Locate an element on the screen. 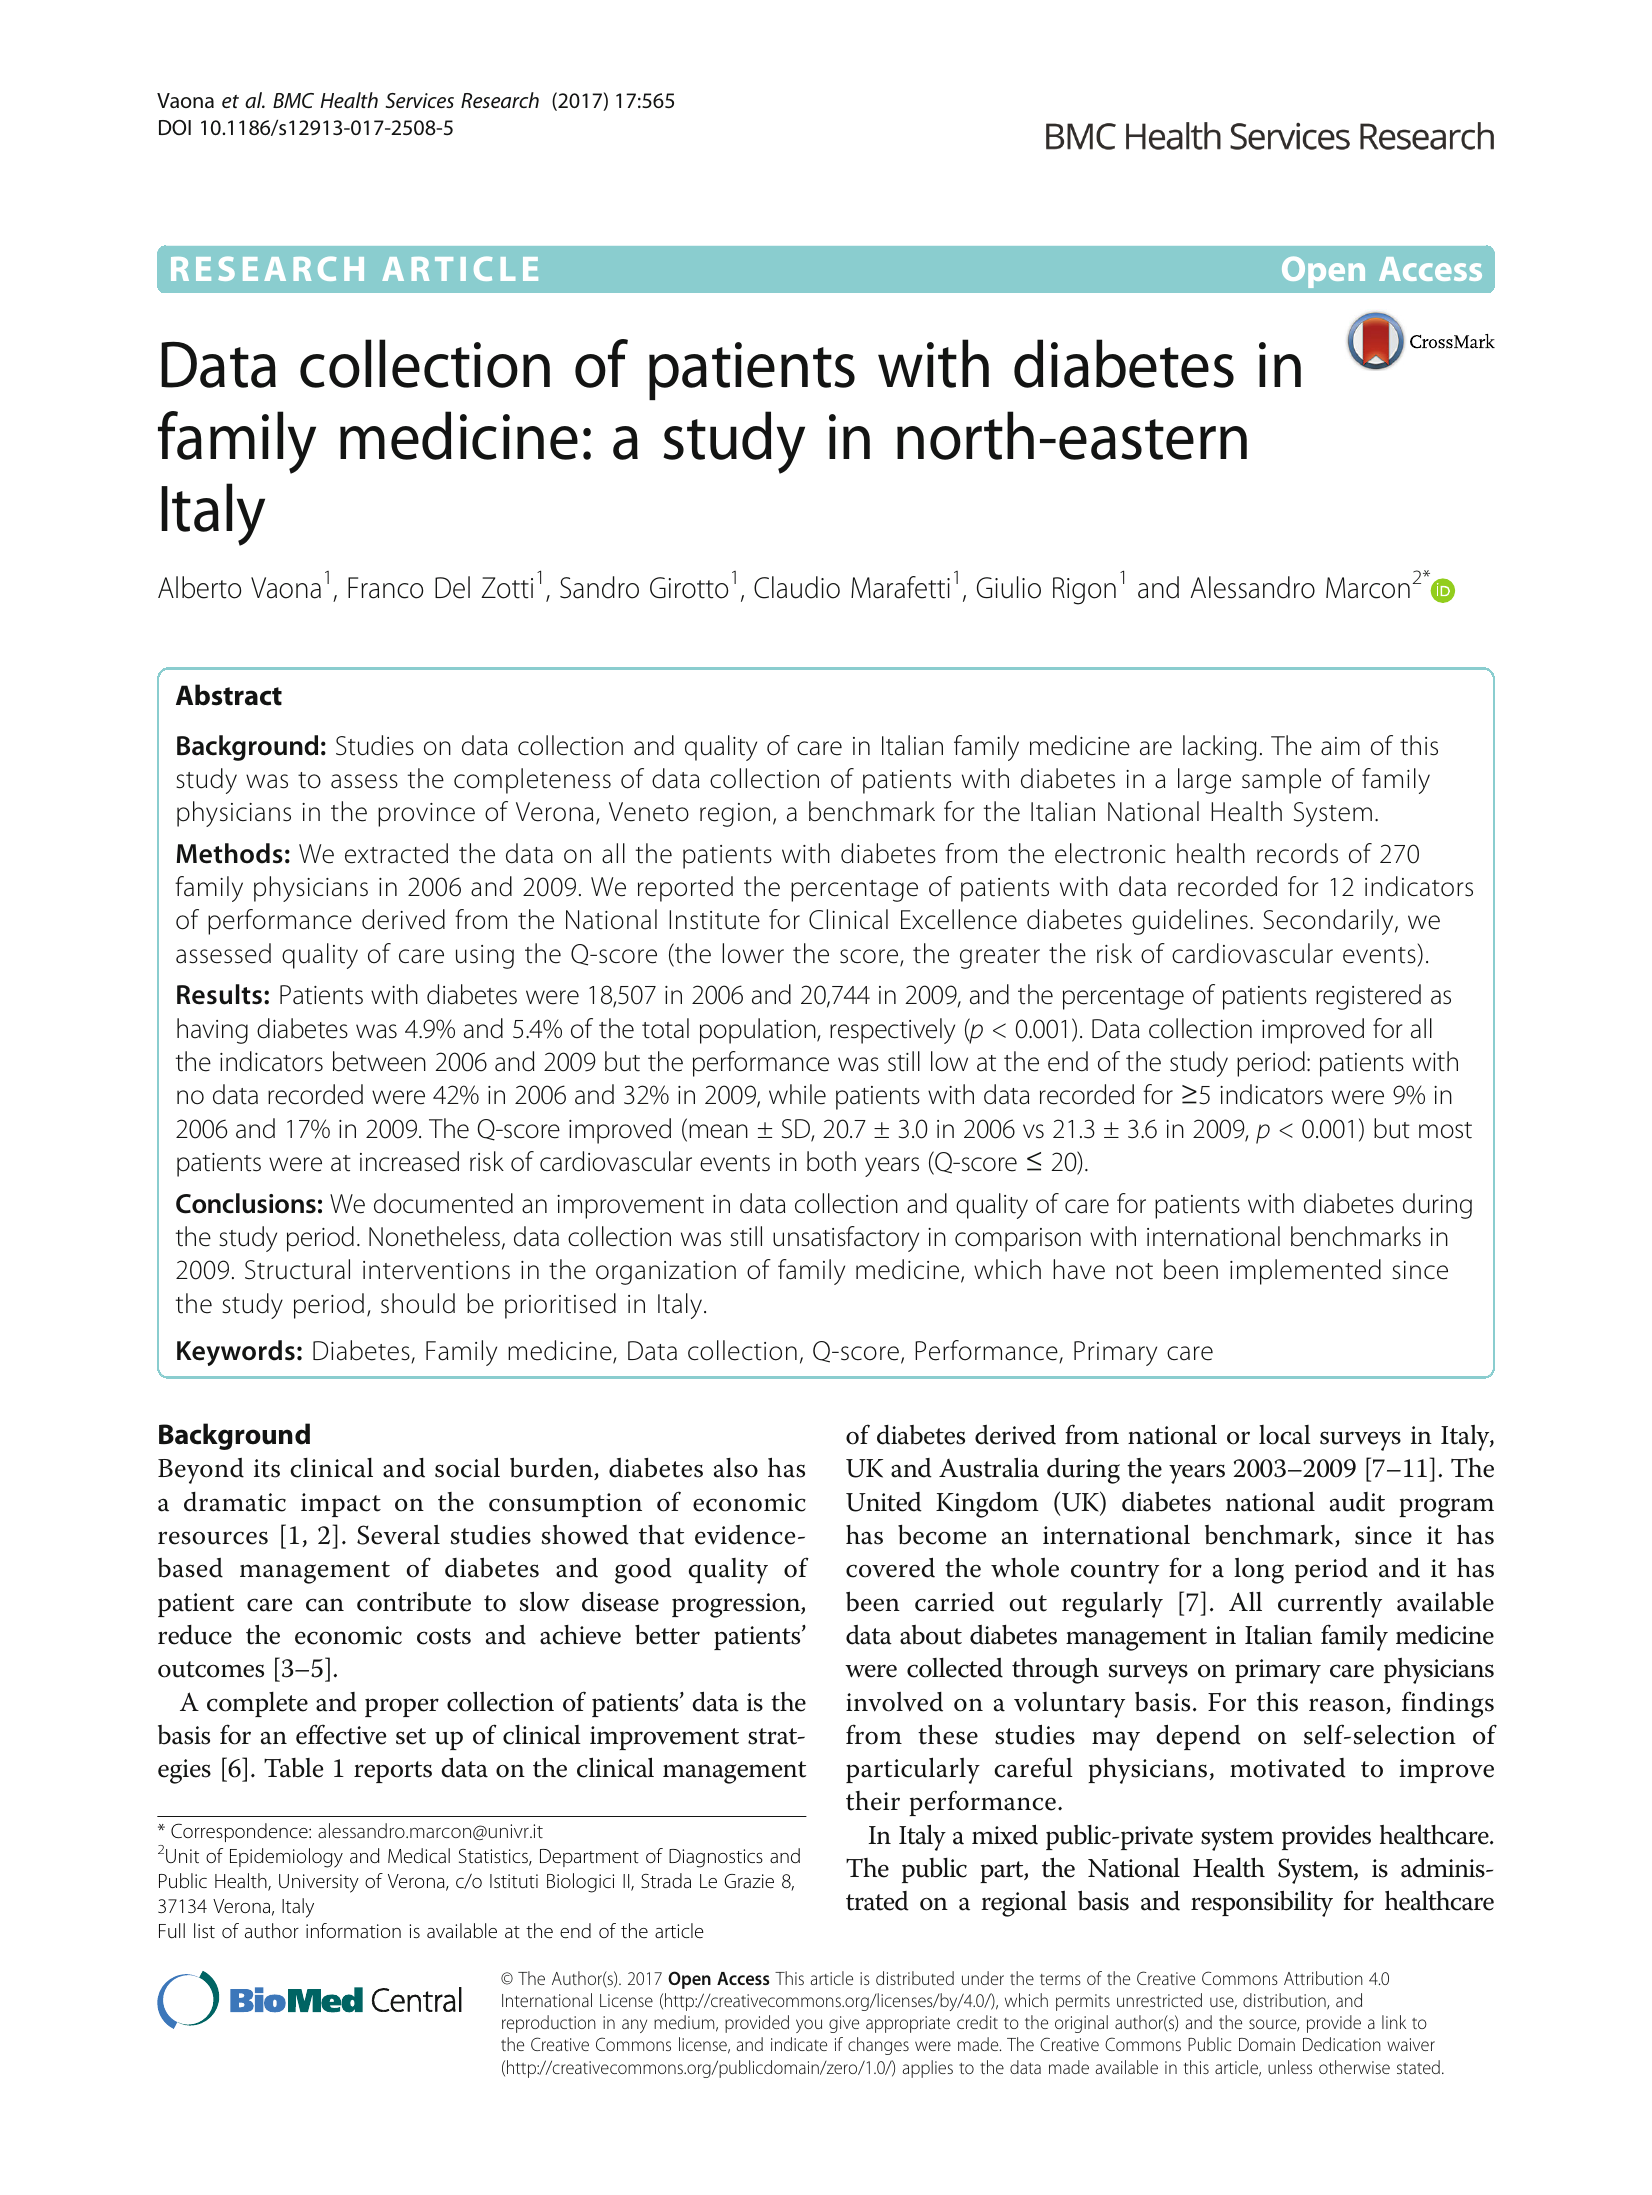 The height and width of the screenshot is (2195, 1652). information is located at coordinates (353, 1931).
